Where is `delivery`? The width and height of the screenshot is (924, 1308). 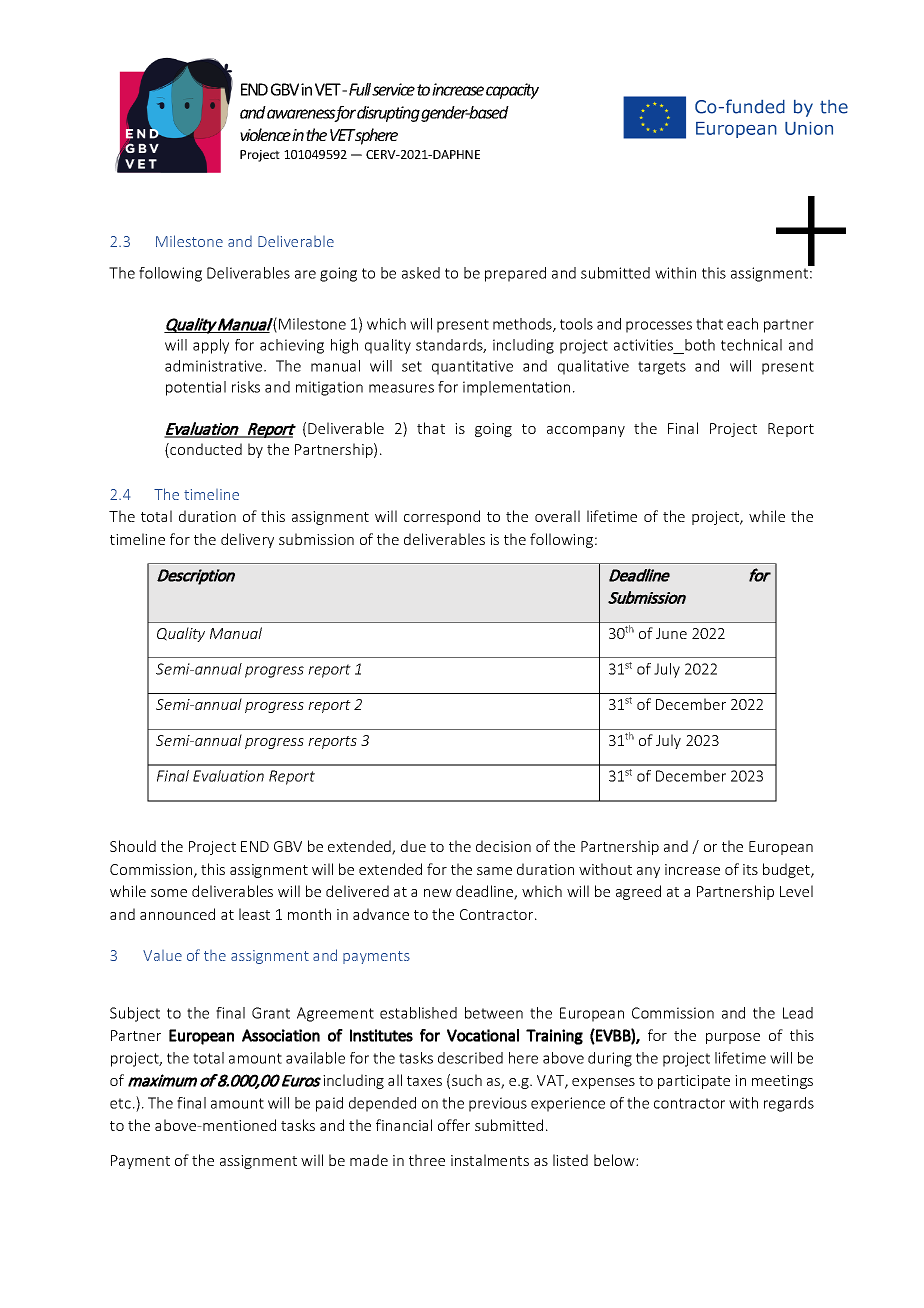 delivery is located at coordinates (247, 540).
